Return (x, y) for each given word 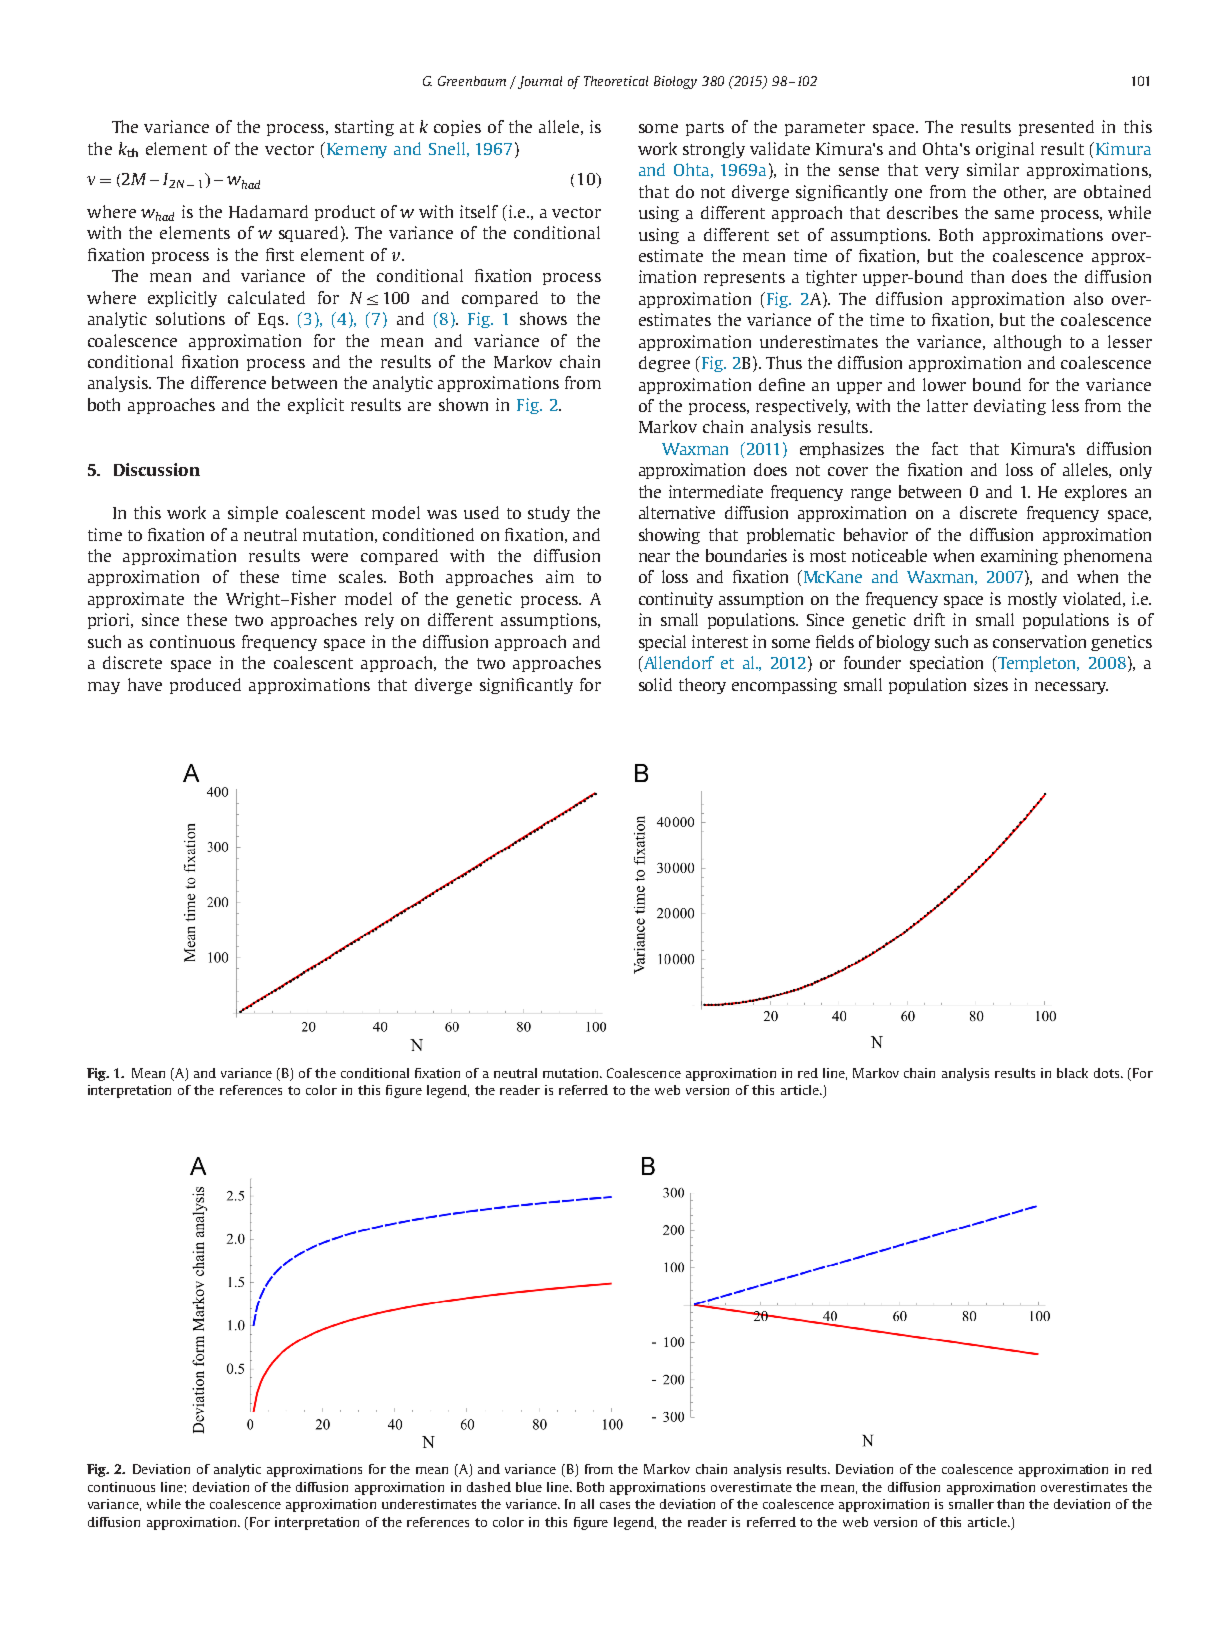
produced (205, 686)
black (1072, 1073)
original (1005, 150)
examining (1019, 557)
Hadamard (268, 211)
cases (615, 1505)
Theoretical (616, 81)
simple (253, 514)
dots (1108, 1073)
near (654, 557)
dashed (489, 1487)
